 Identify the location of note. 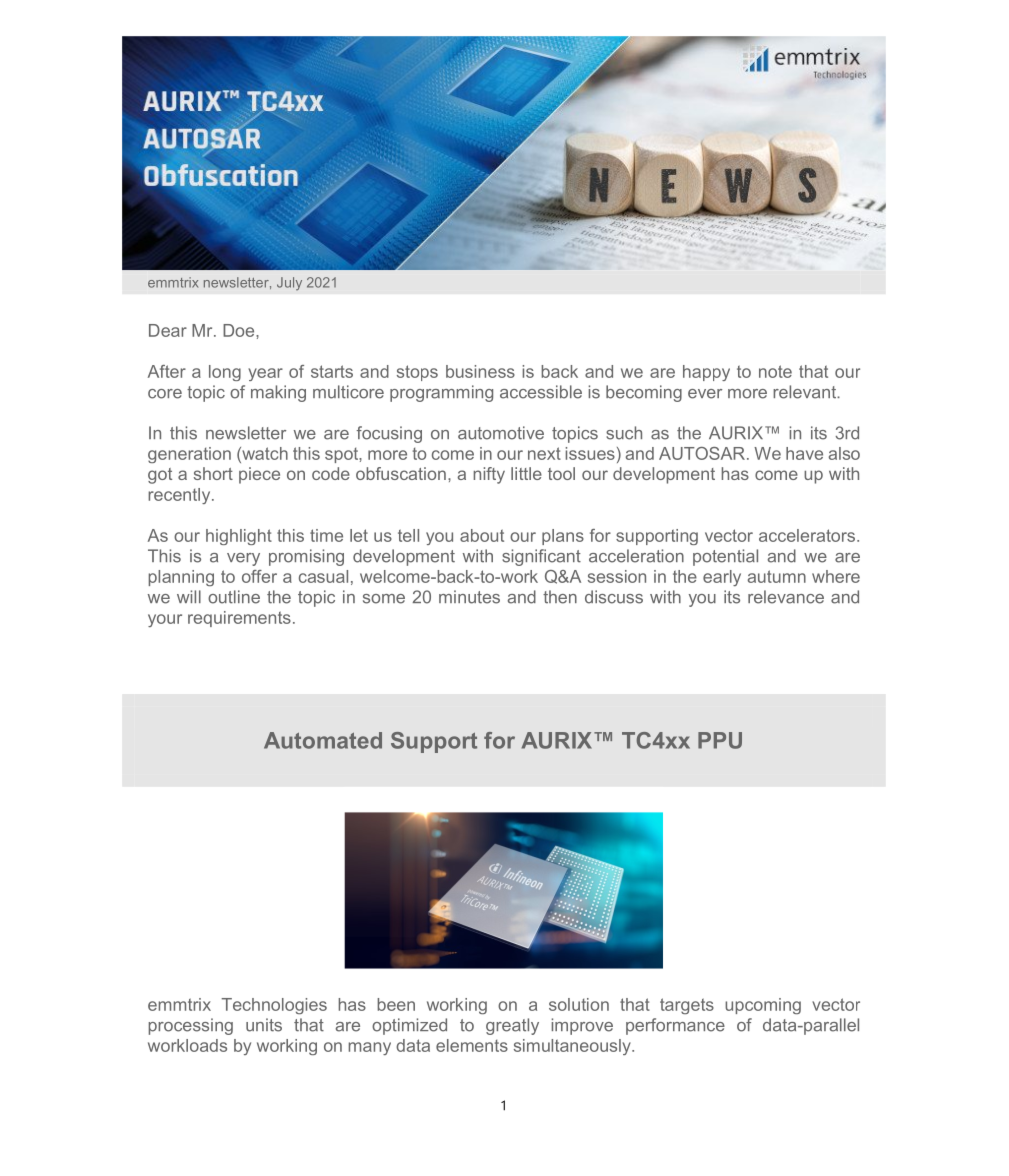
(775, 371).
